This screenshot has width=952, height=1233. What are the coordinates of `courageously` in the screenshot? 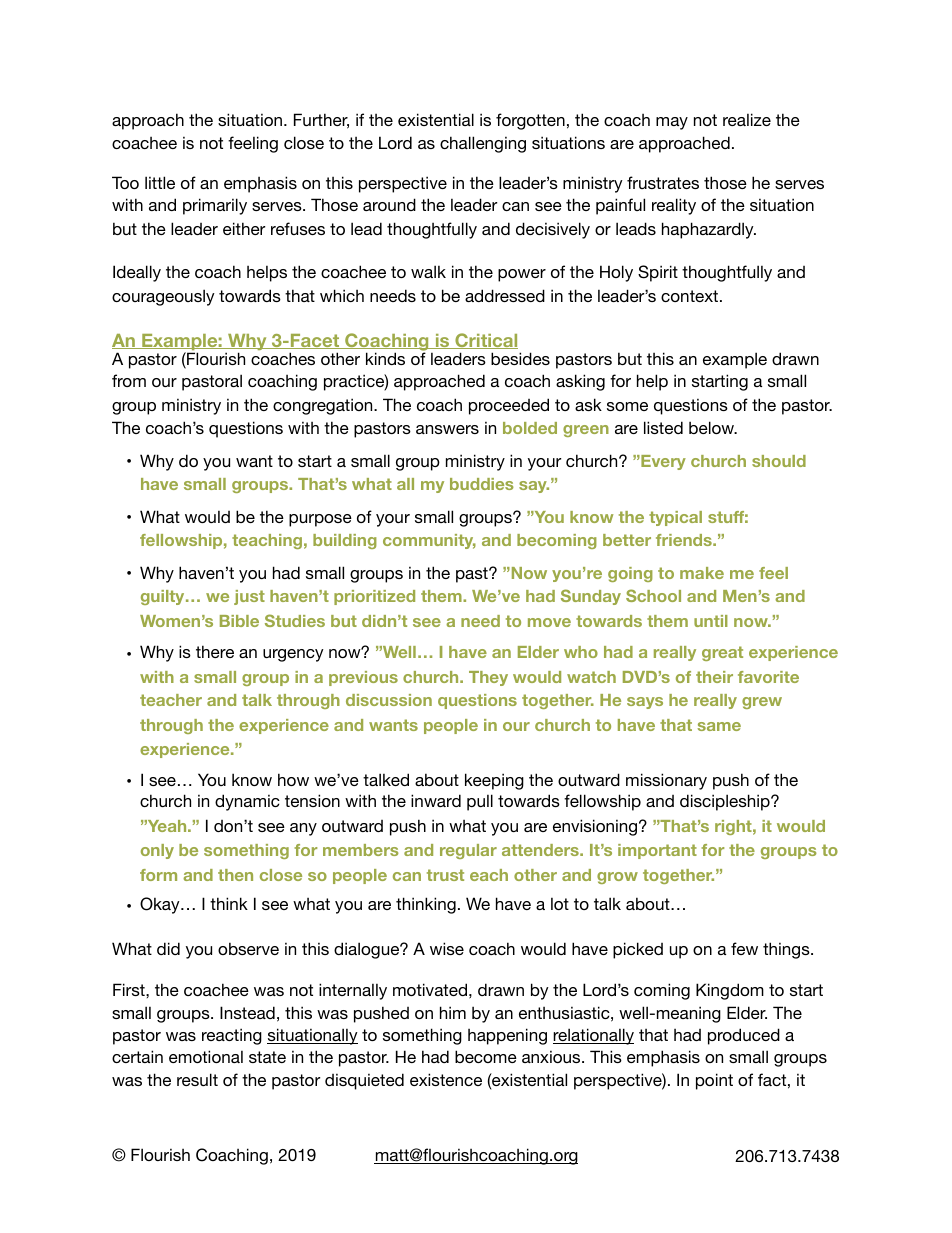 It's located at (163, 297).
